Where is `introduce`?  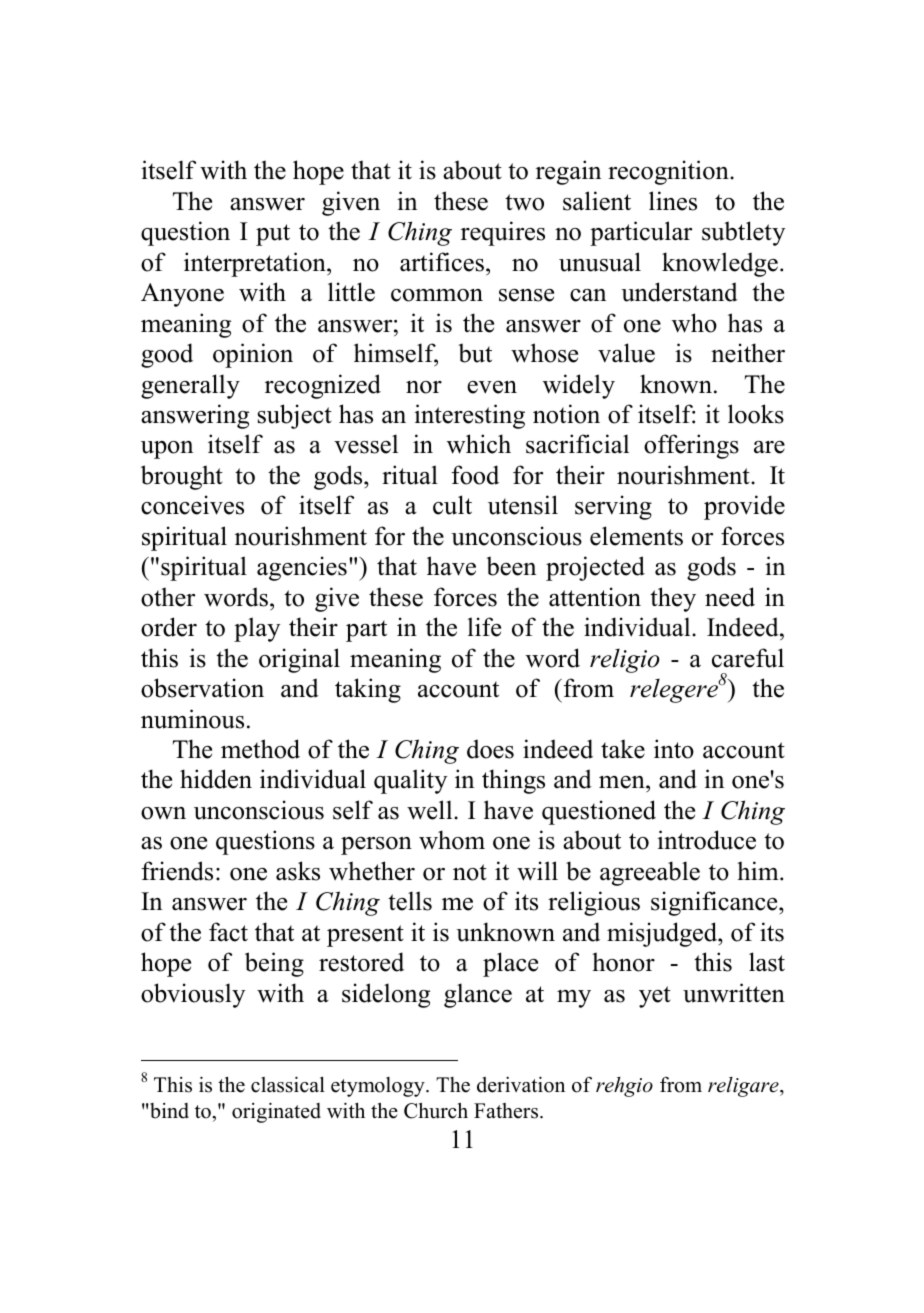
introduce is located at coordinates (706, 840).
